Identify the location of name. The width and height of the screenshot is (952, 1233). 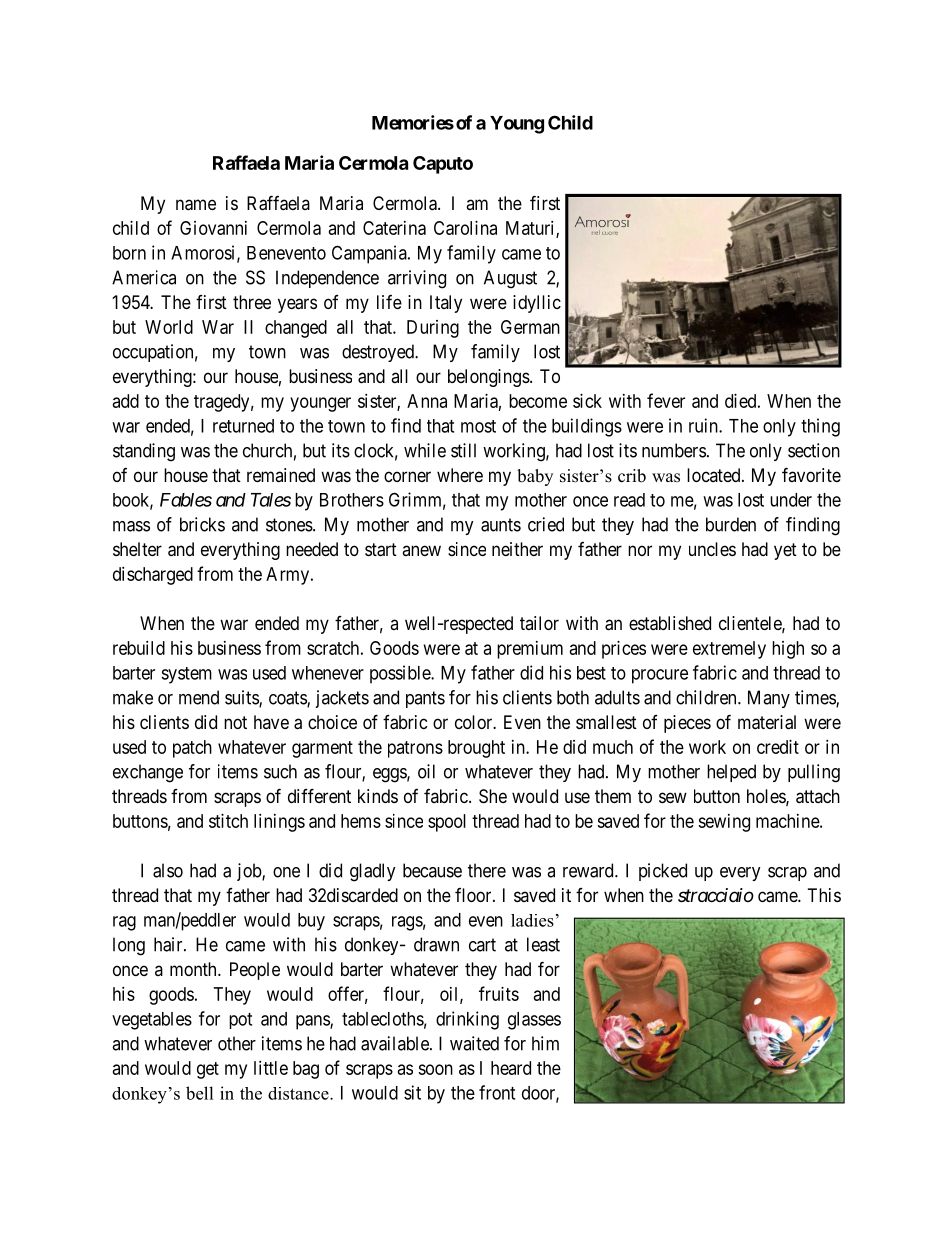
(196, 205).
